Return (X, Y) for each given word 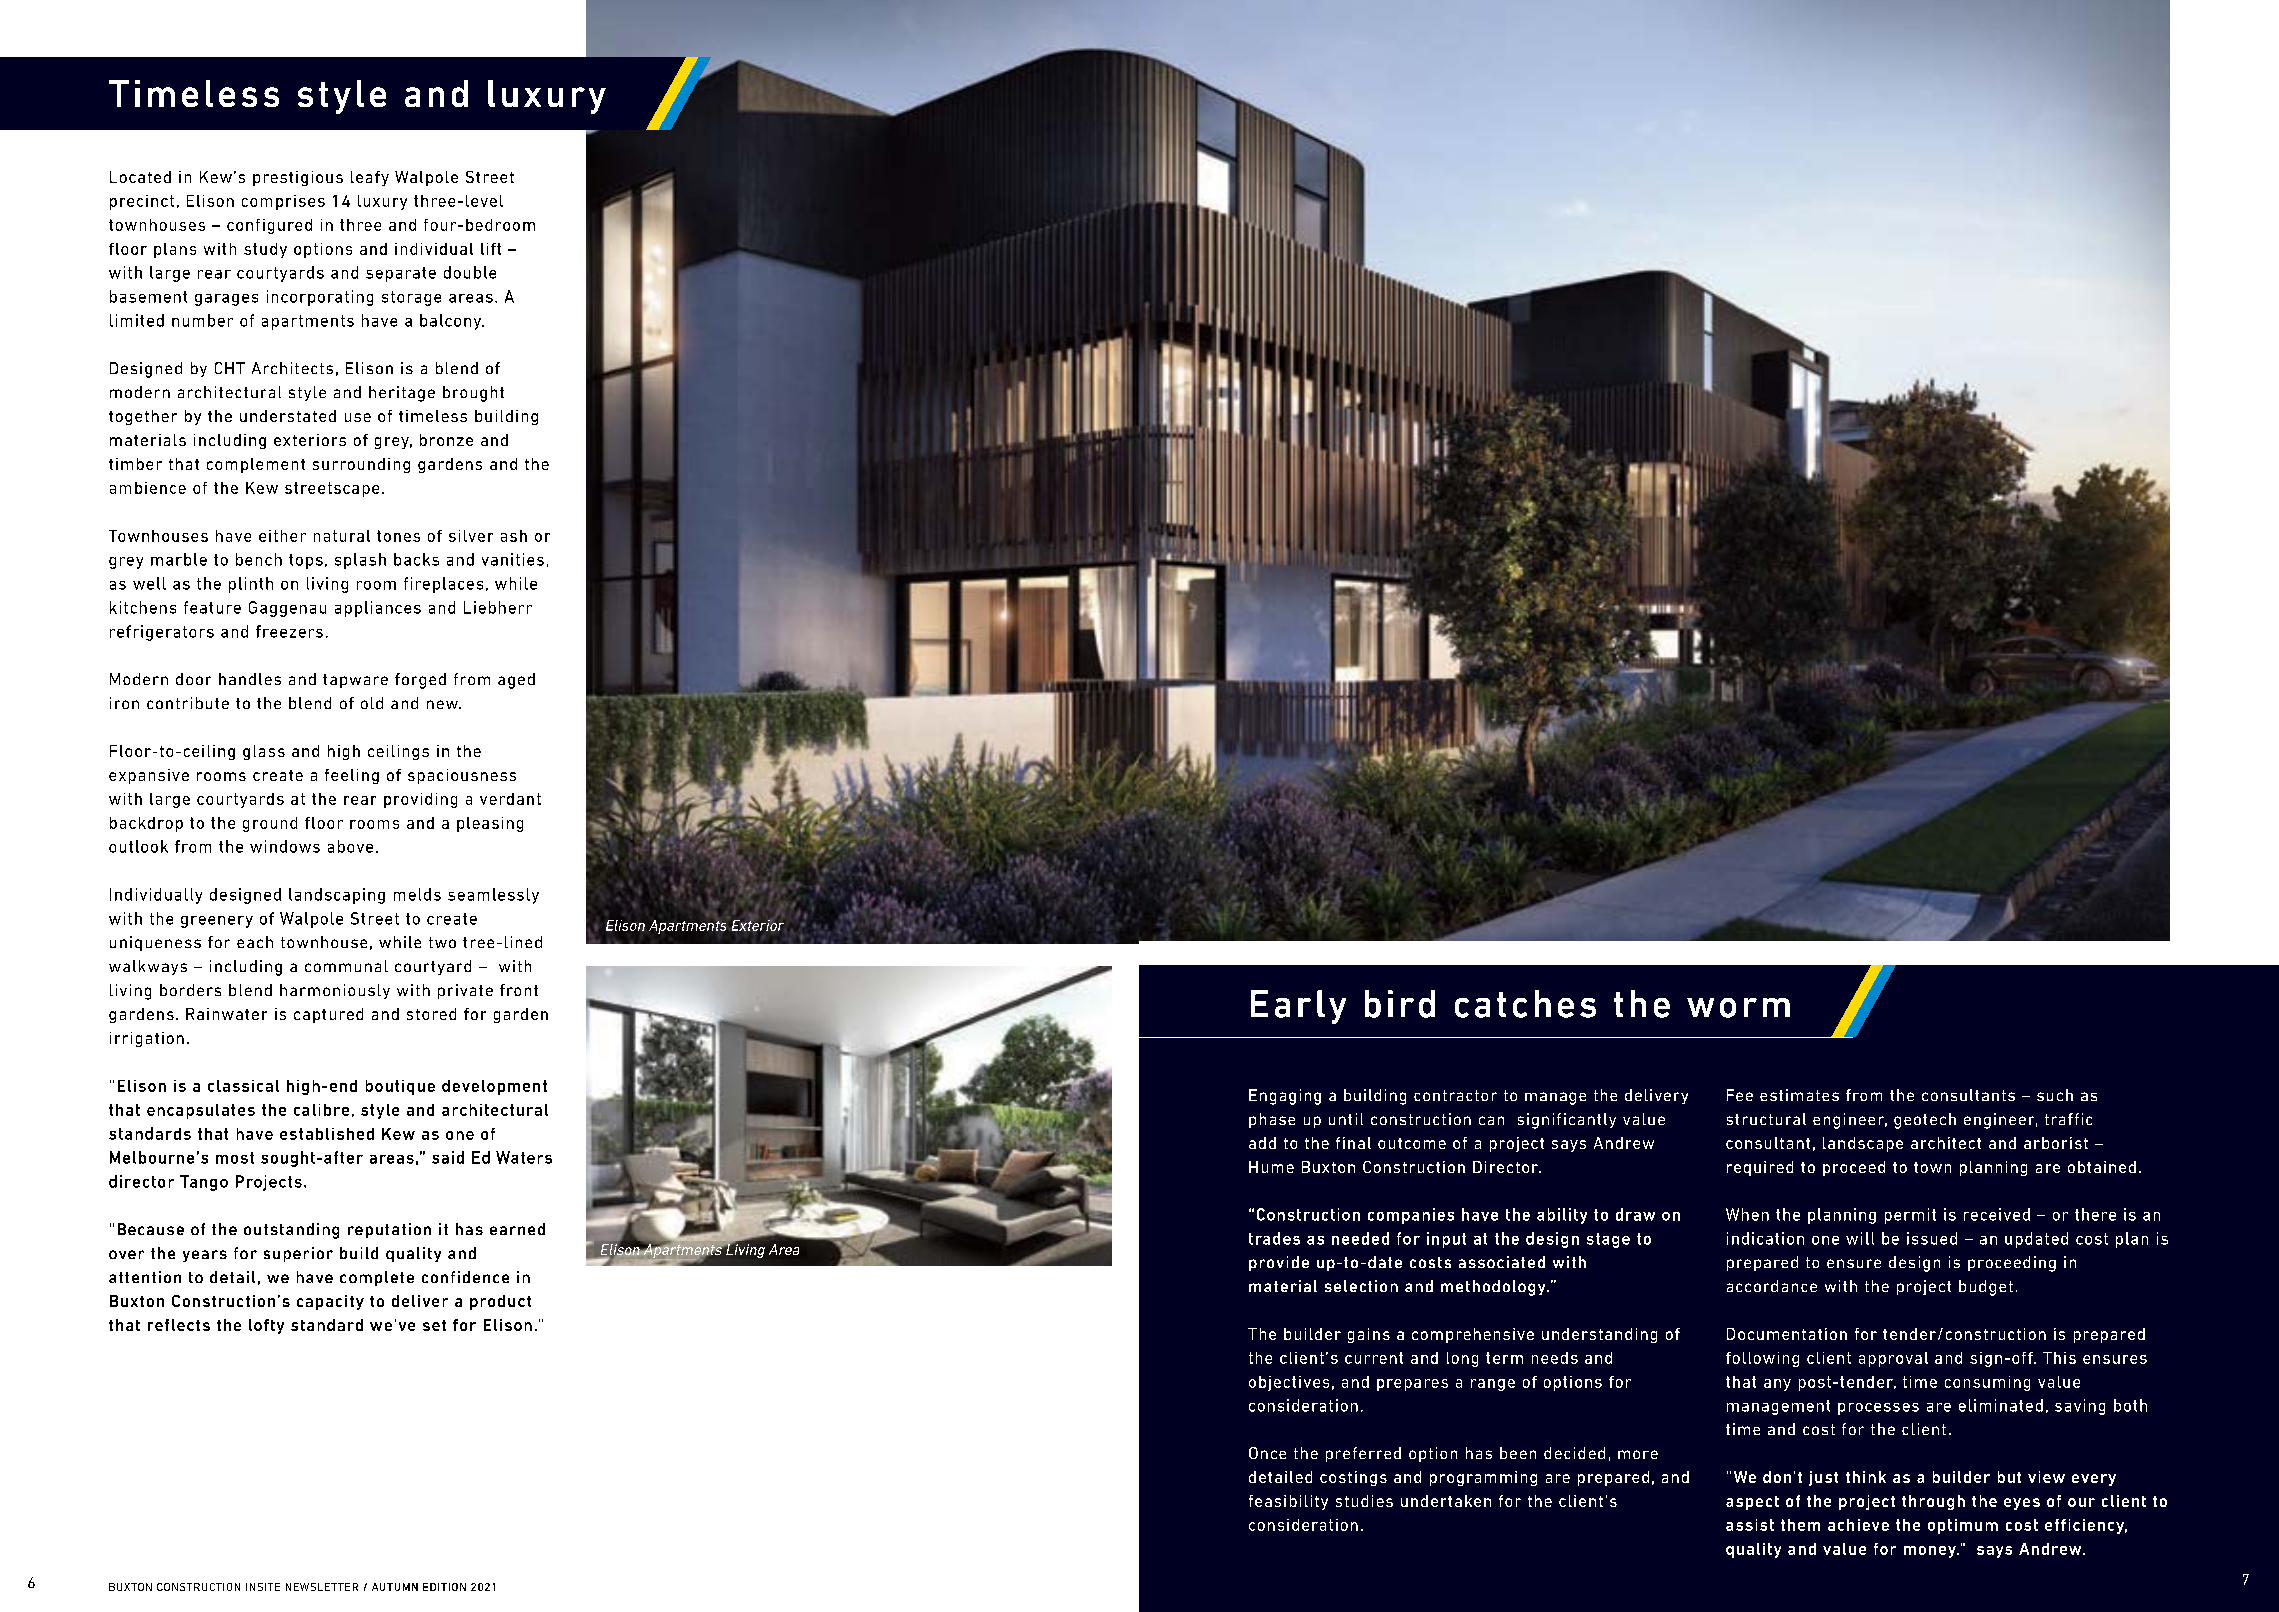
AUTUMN (395, 1587)
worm (1738, 1008)
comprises (283, 202)
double (470, 272)
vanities (513, 559)
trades (1274, 1238)
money (1931, 1552)
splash (360, 561)
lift (491, 249)
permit (1910, 1216)
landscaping (337, 896)
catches (1525, 1004)
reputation (389, 1230)
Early (1298, 1007)
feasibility (1288, 1502)
